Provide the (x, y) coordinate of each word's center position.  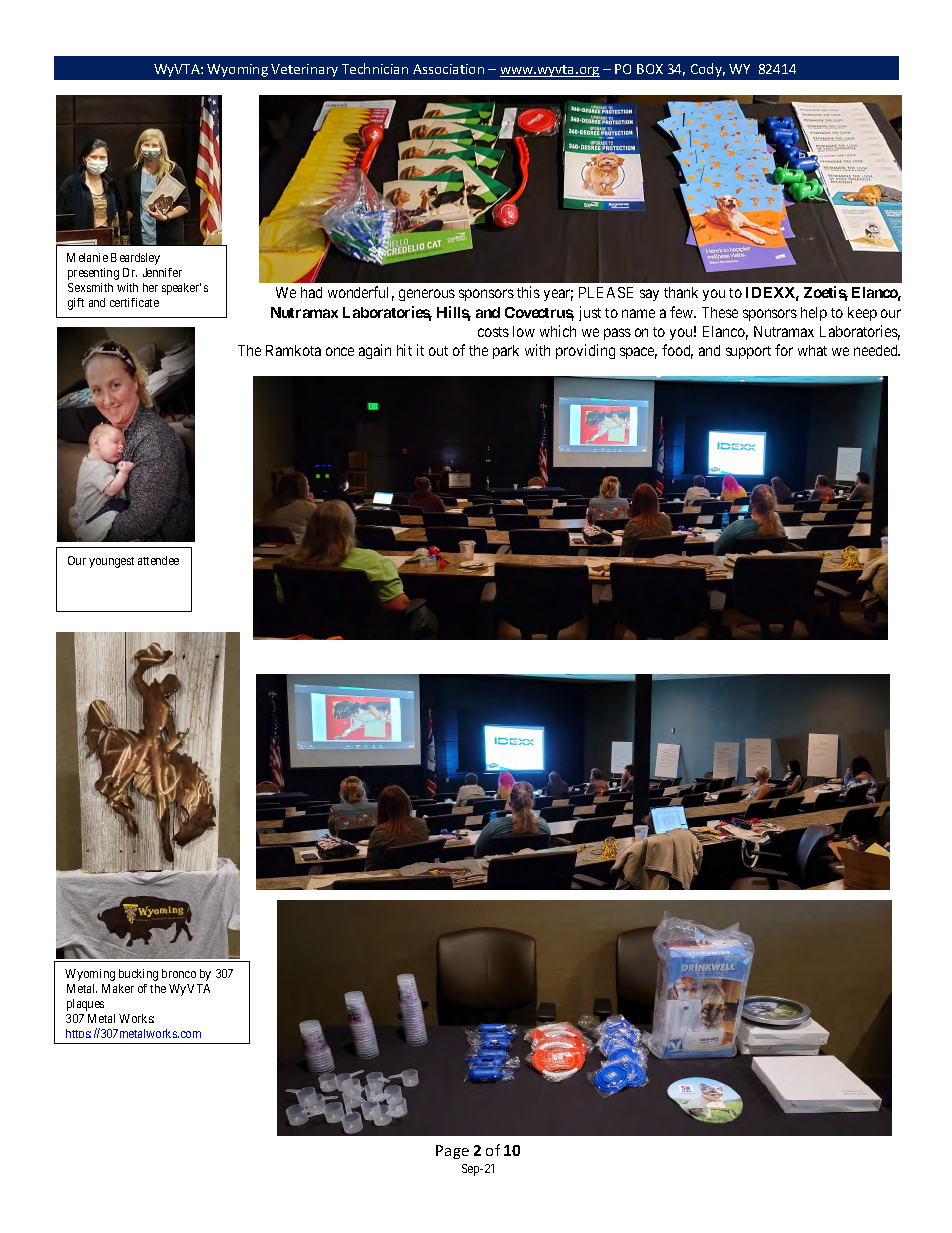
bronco (179, 973)
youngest (111, 562)
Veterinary (304, 70)
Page (452, 1152)
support (748, 352)
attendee (158, 560)
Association (448, 69)
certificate (134, 302)
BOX (650, 69)
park (506, 352)
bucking (138, 975)
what (812, 350)
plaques (85, 1005)
